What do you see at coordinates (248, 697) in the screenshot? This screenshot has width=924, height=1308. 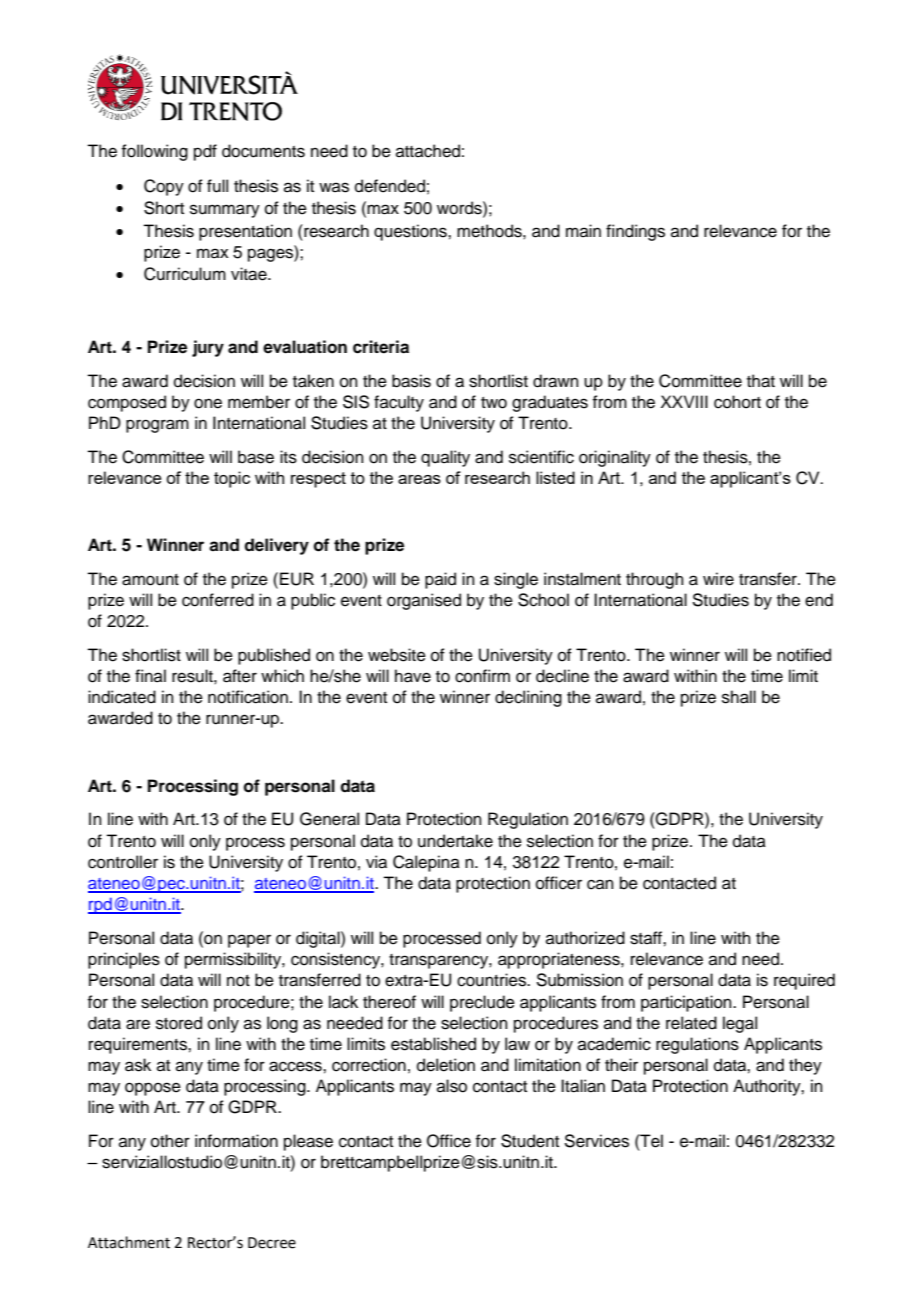 I see `notification` at bounding box center [248, 697].
